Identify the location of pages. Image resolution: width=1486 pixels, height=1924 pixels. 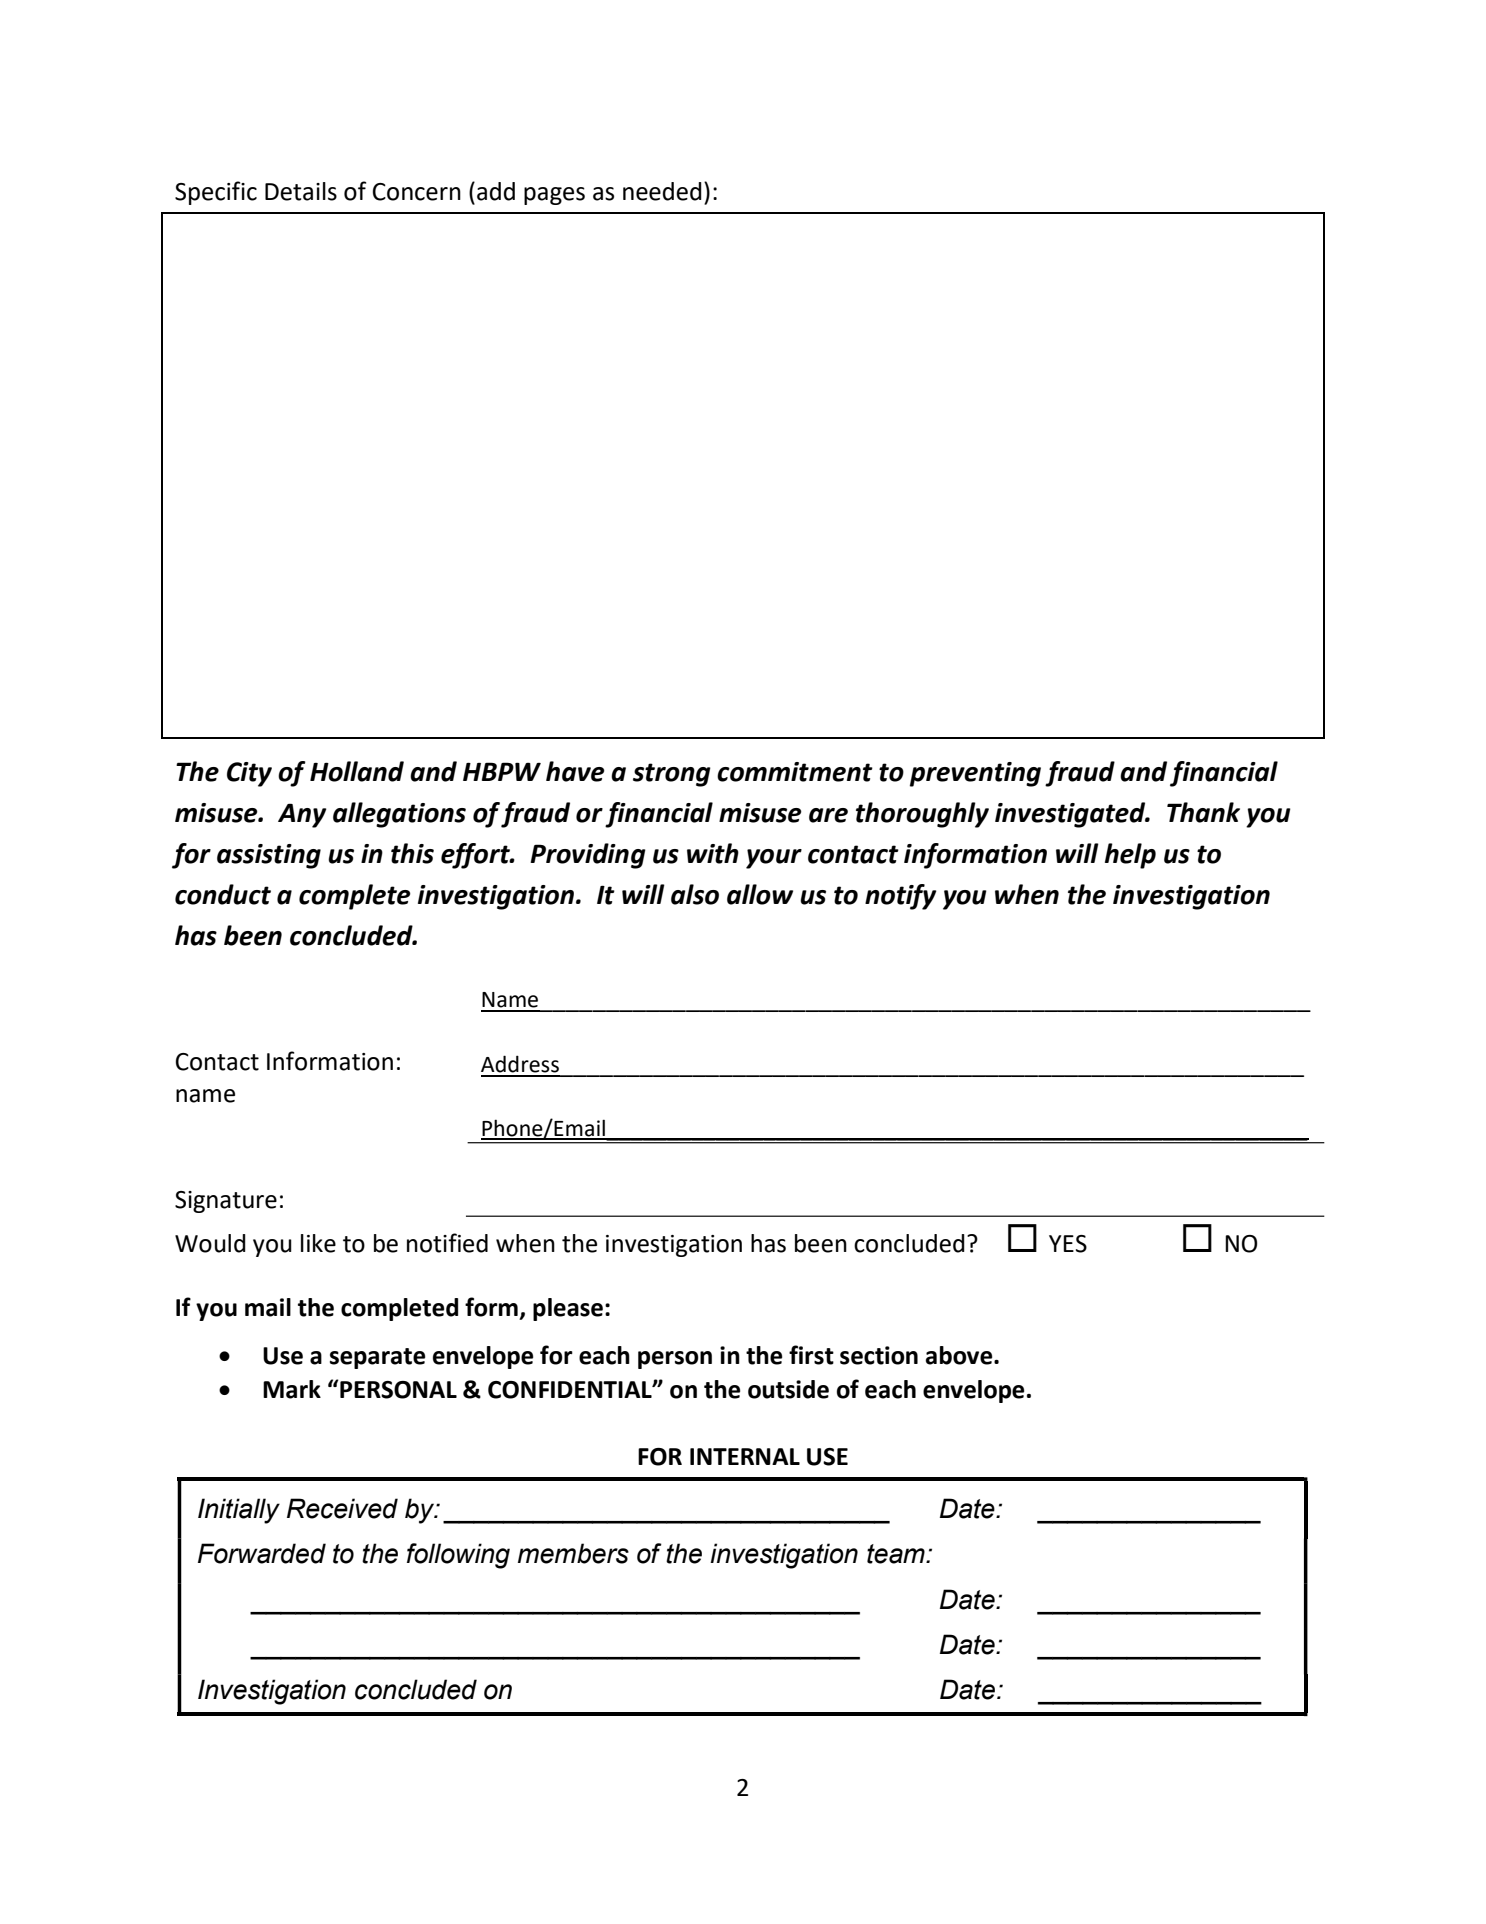
(554, 196).
